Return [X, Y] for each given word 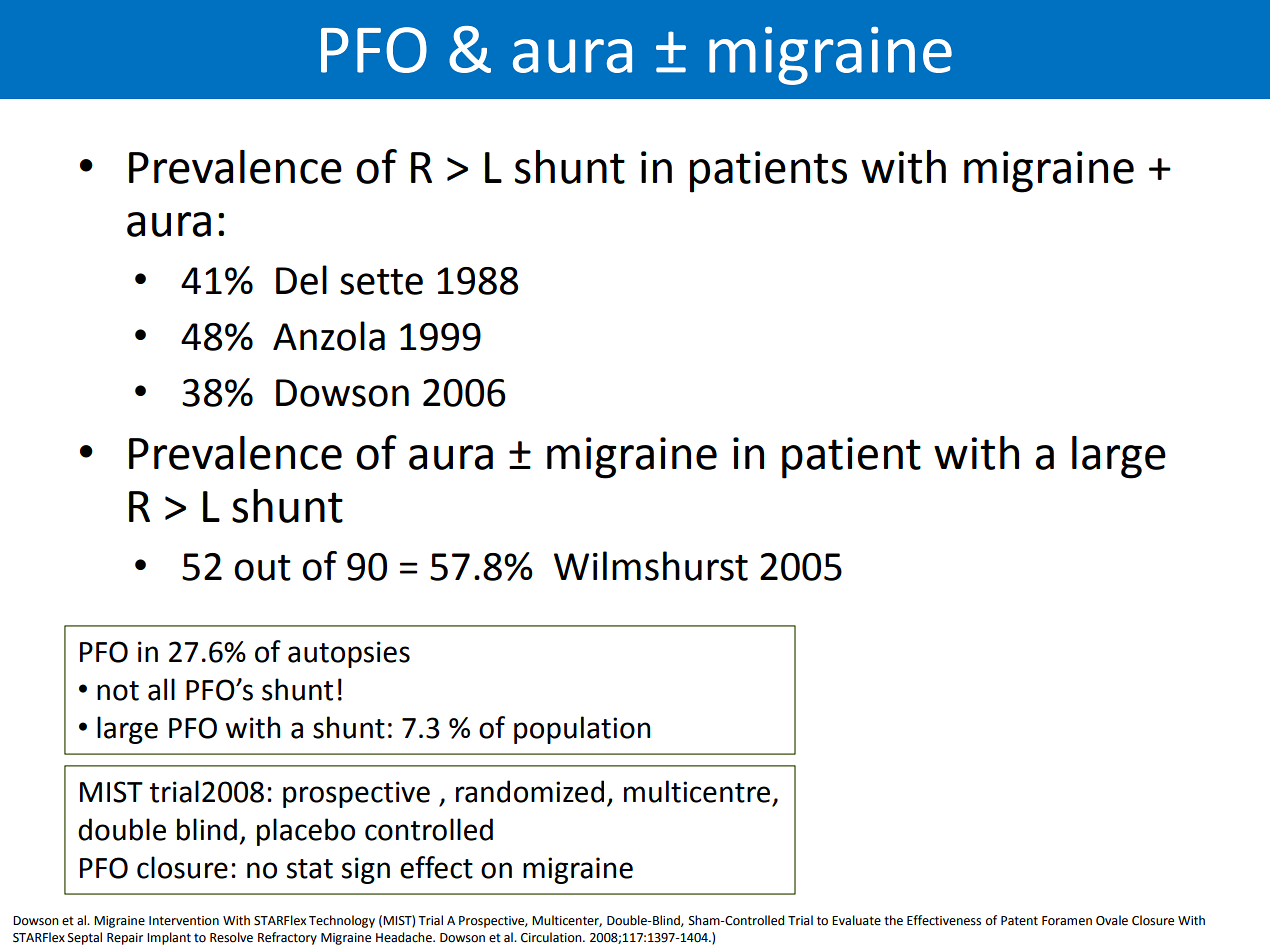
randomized [530, 791]
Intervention [184, 921]
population [582, 730]
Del [301, 280]
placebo [306, 832]
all [161, 689]
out [262, 568]
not [118, 691]
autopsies [349, 654]
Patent [1019, 921]
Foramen [1067, 921]
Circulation [552, 937]
